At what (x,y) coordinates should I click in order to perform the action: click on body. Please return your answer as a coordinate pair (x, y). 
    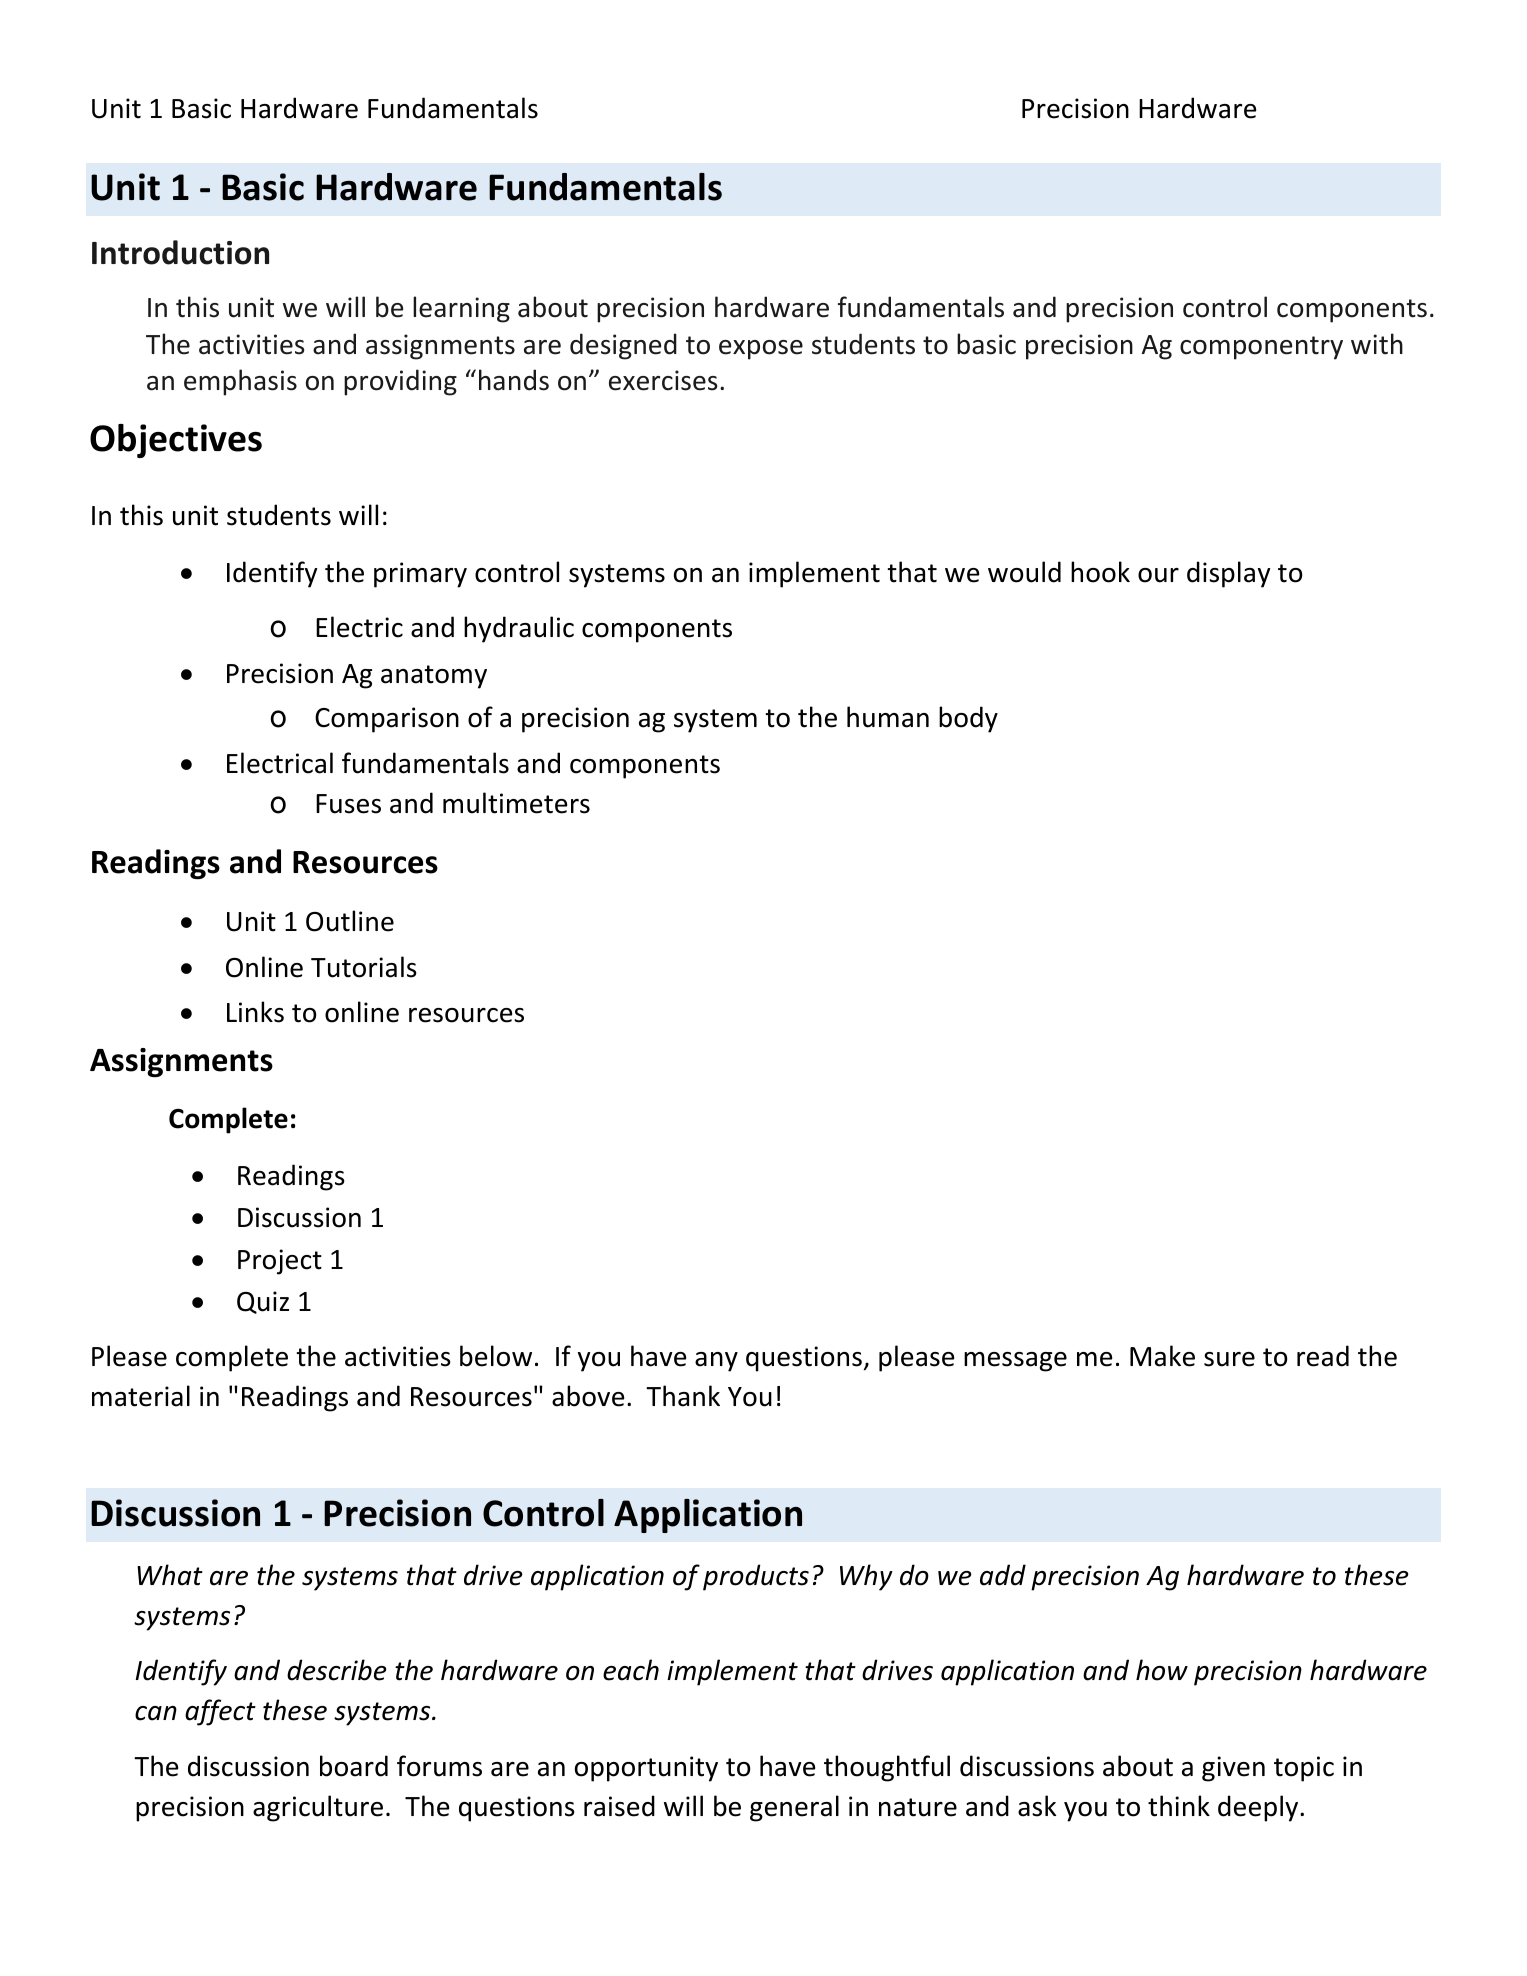
    Looking at the image, I should click on (968, 719).
